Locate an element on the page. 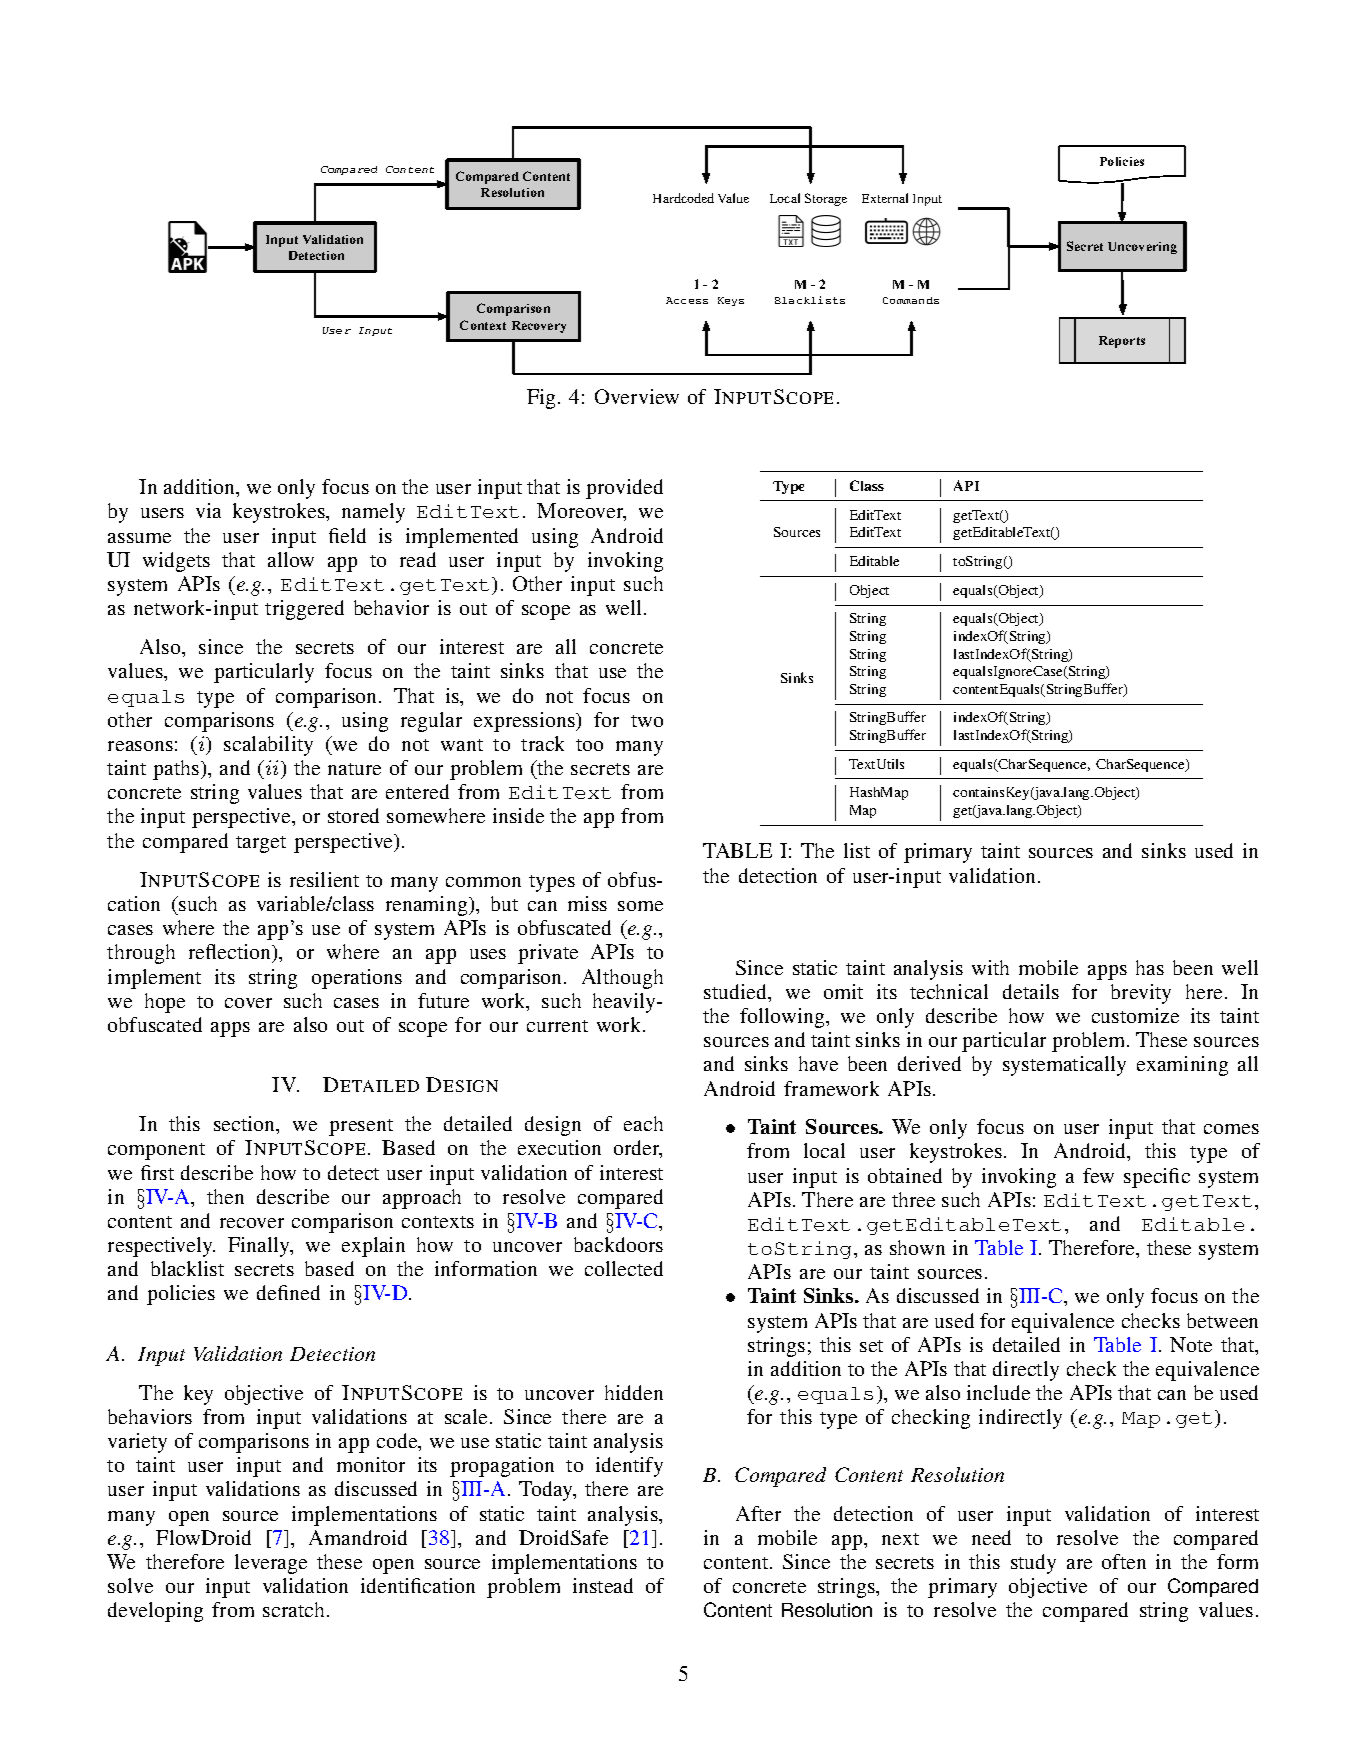  provided is located at coordinates (624, 489).
